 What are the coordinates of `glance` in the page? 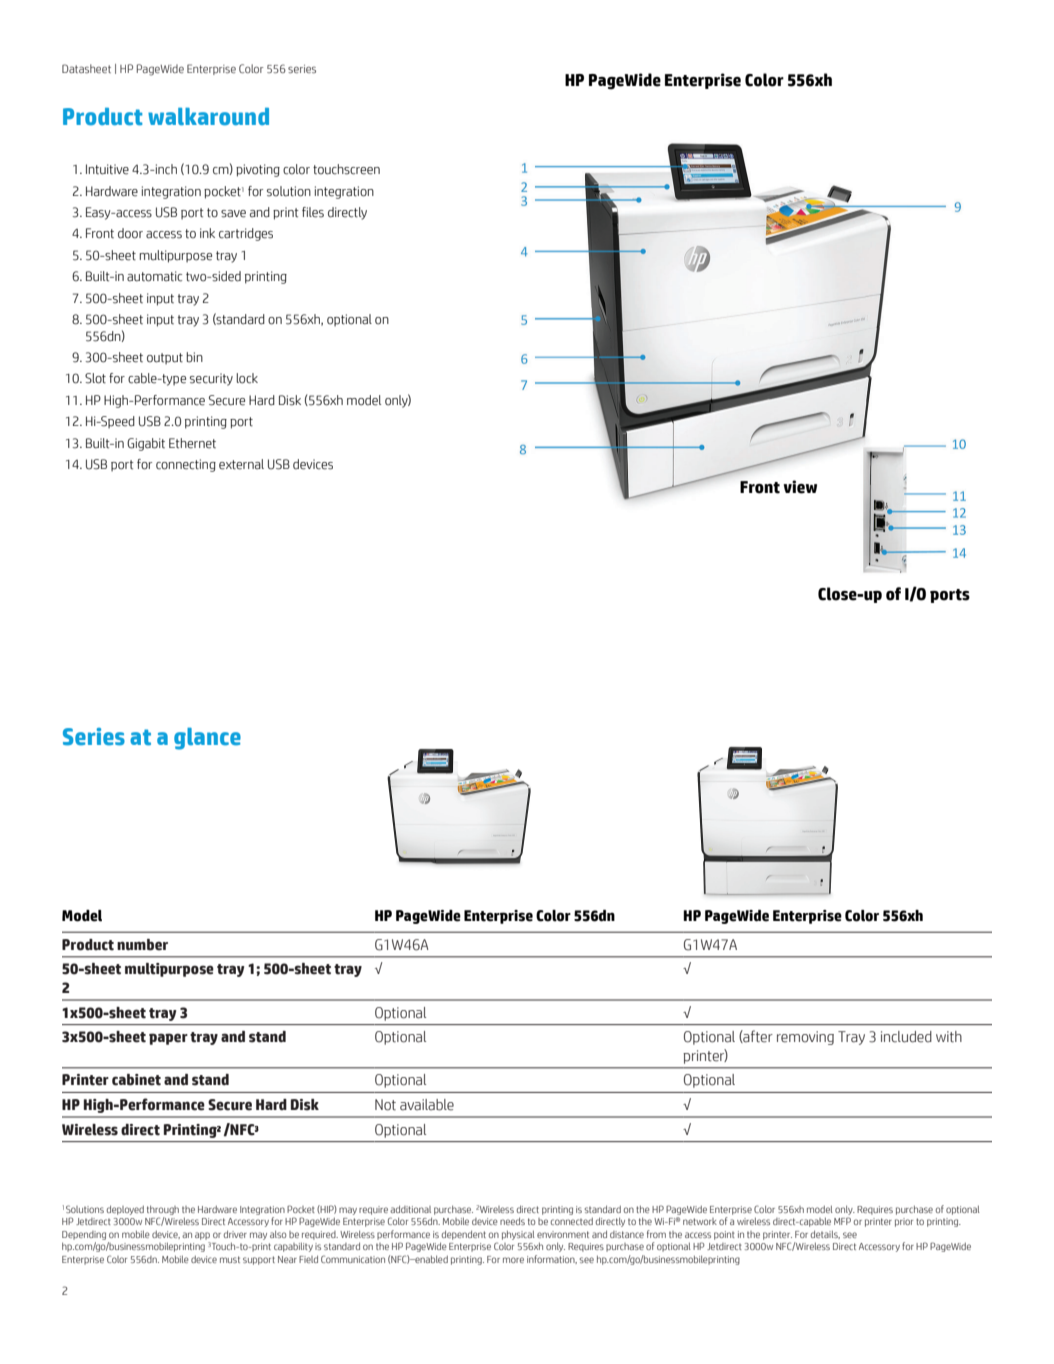 It's located at (207, 739).
